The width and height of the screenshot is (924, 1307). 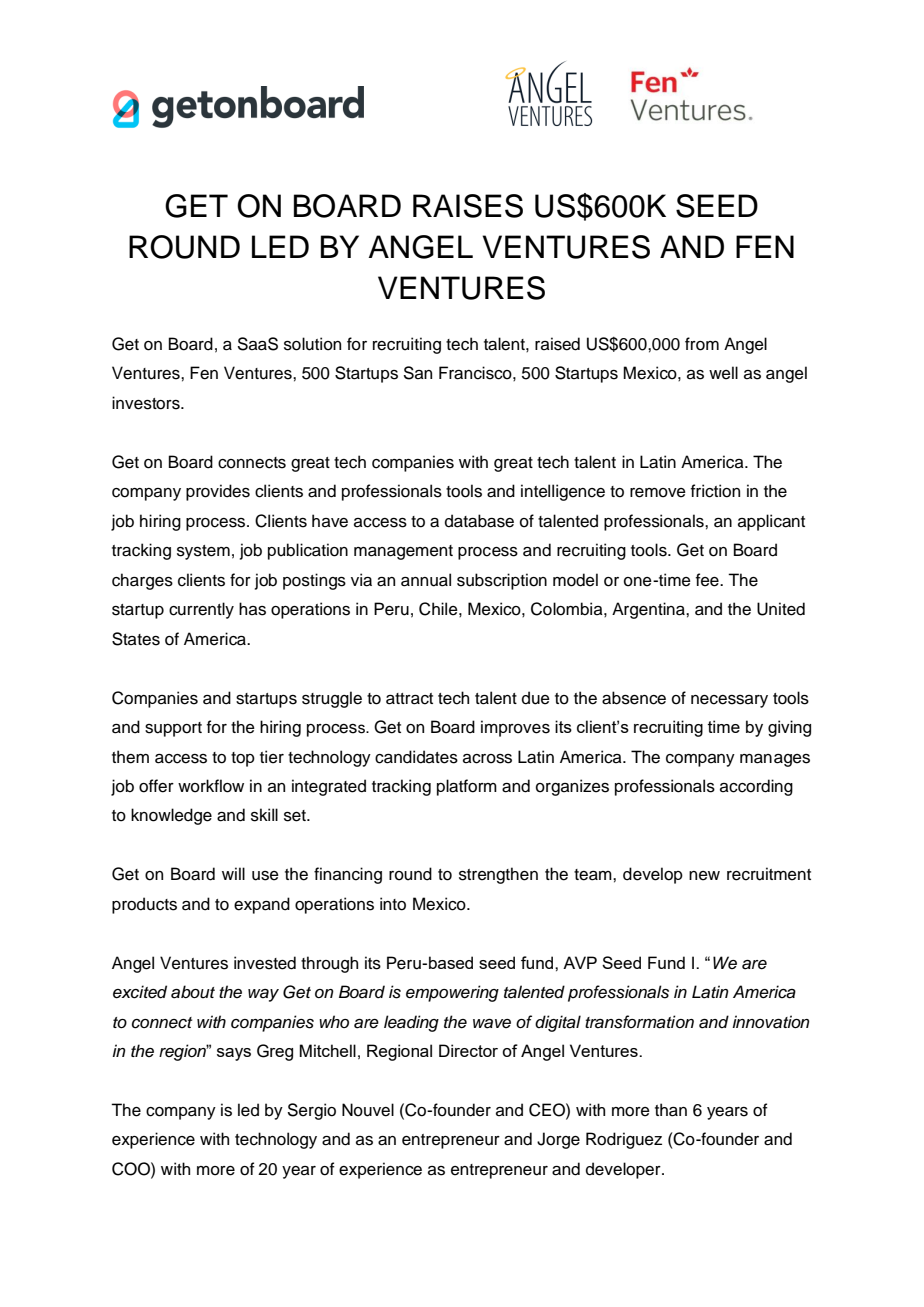 What do you see at coordinates (479, 521) in the screenshot?
I see `database` at bounding box center [479, 521].
